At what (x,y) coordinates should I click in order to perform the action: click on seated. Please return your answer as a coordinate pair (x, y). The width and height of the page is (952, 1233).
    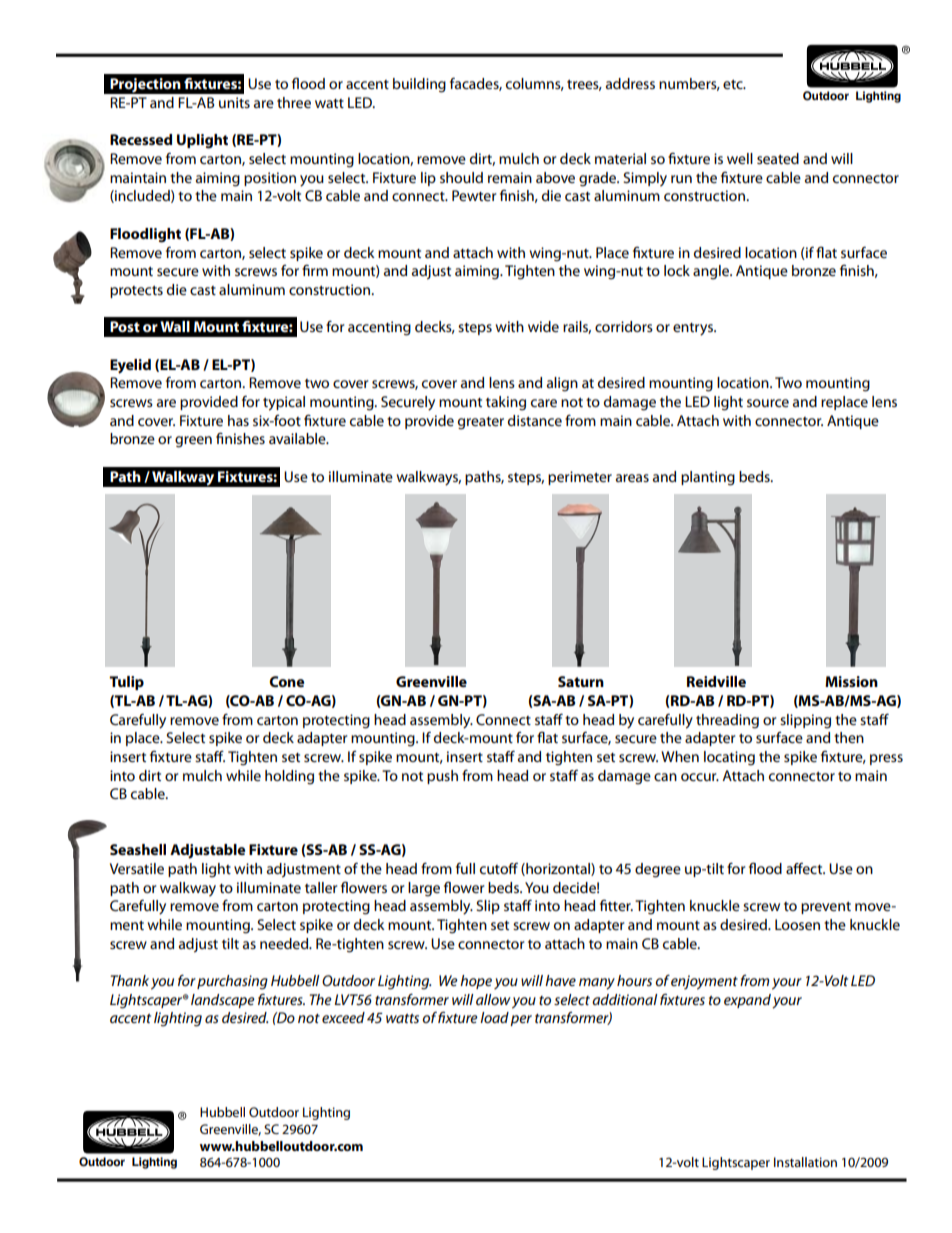
    Looking at the image, I should click on (778, 158).
